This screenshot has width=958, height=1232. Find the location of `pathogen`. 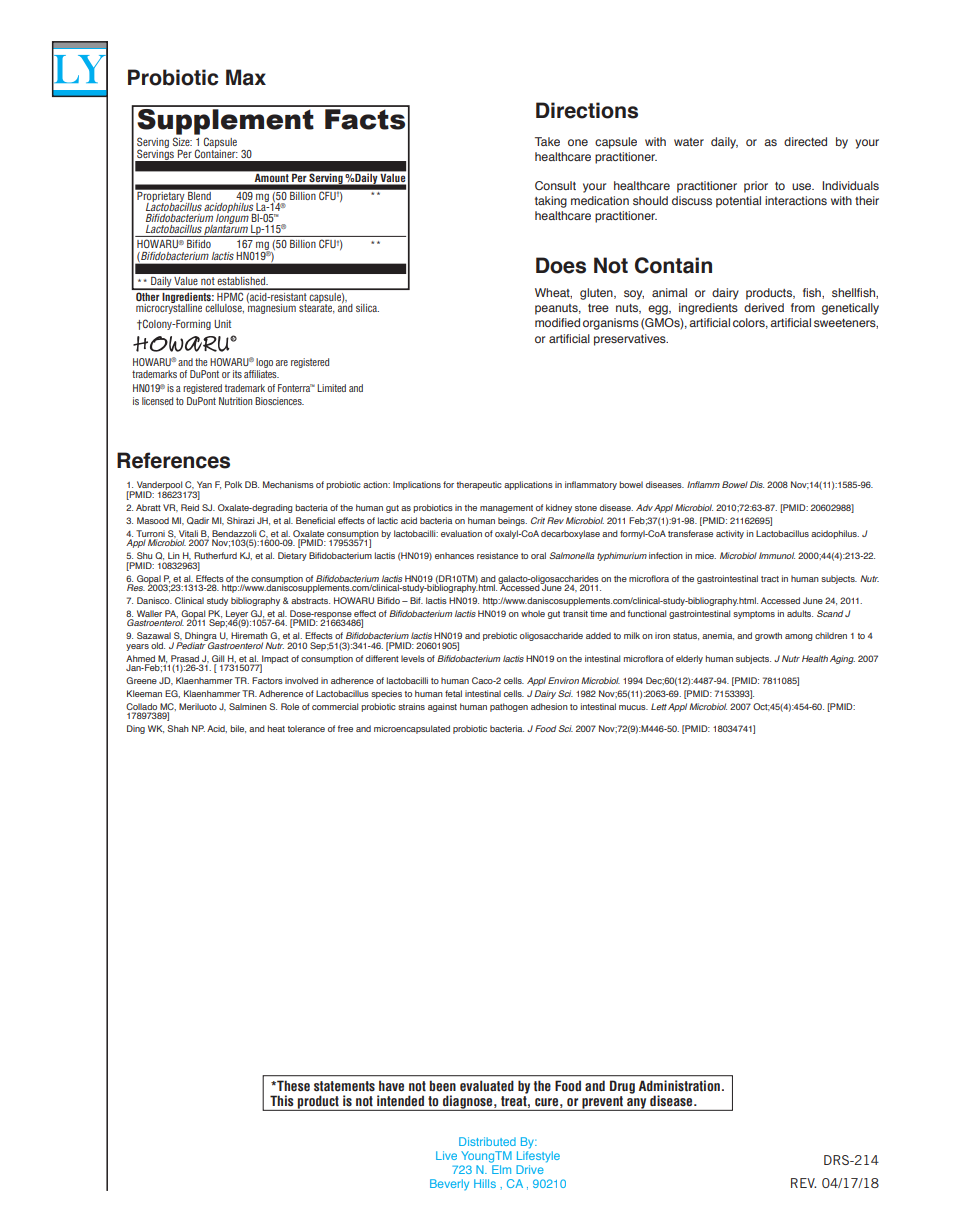

pathogen is located at coordinates (509, 707).
